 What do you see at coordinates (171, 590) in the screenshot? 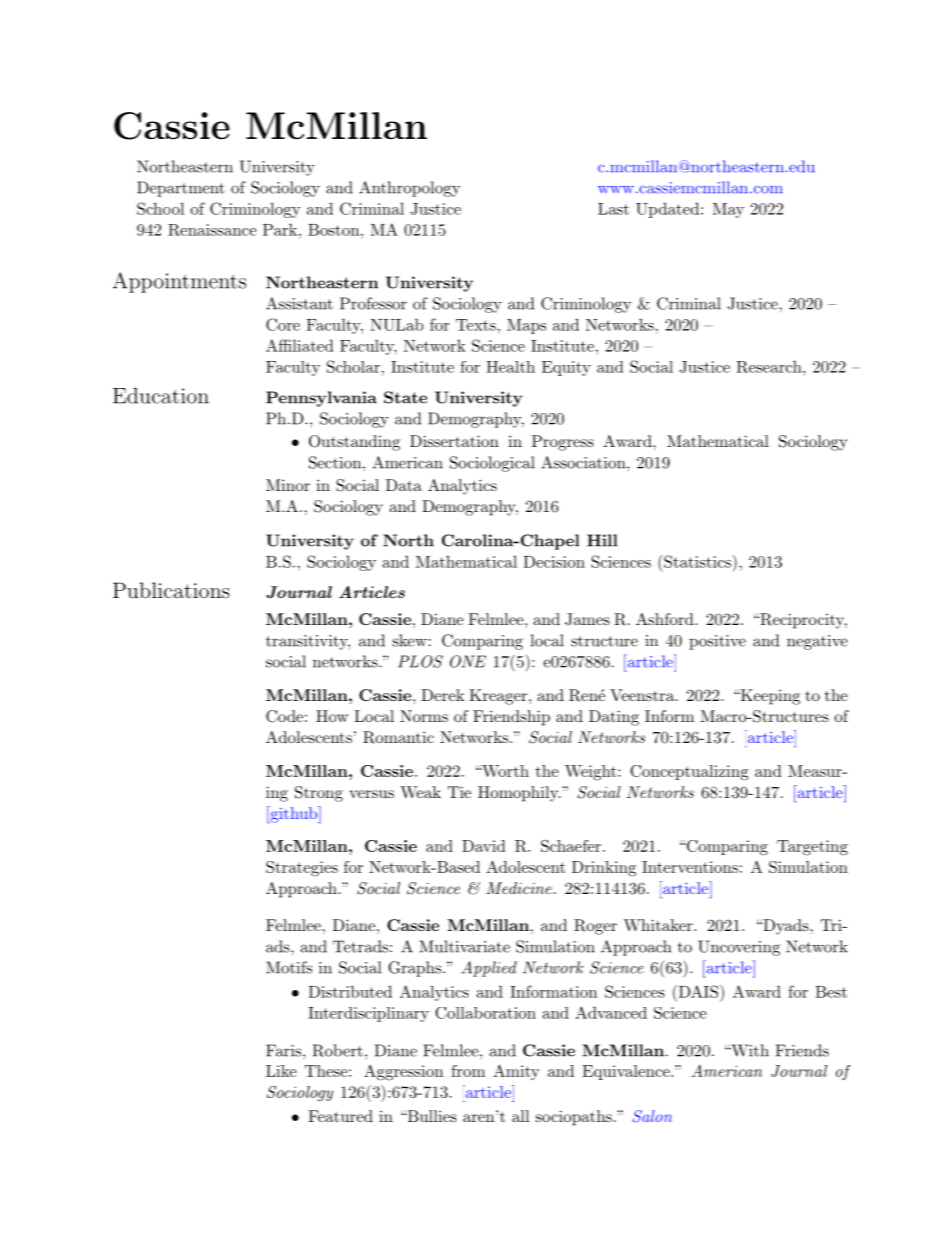
I see `Publications` at bounding box center [171, 590].
